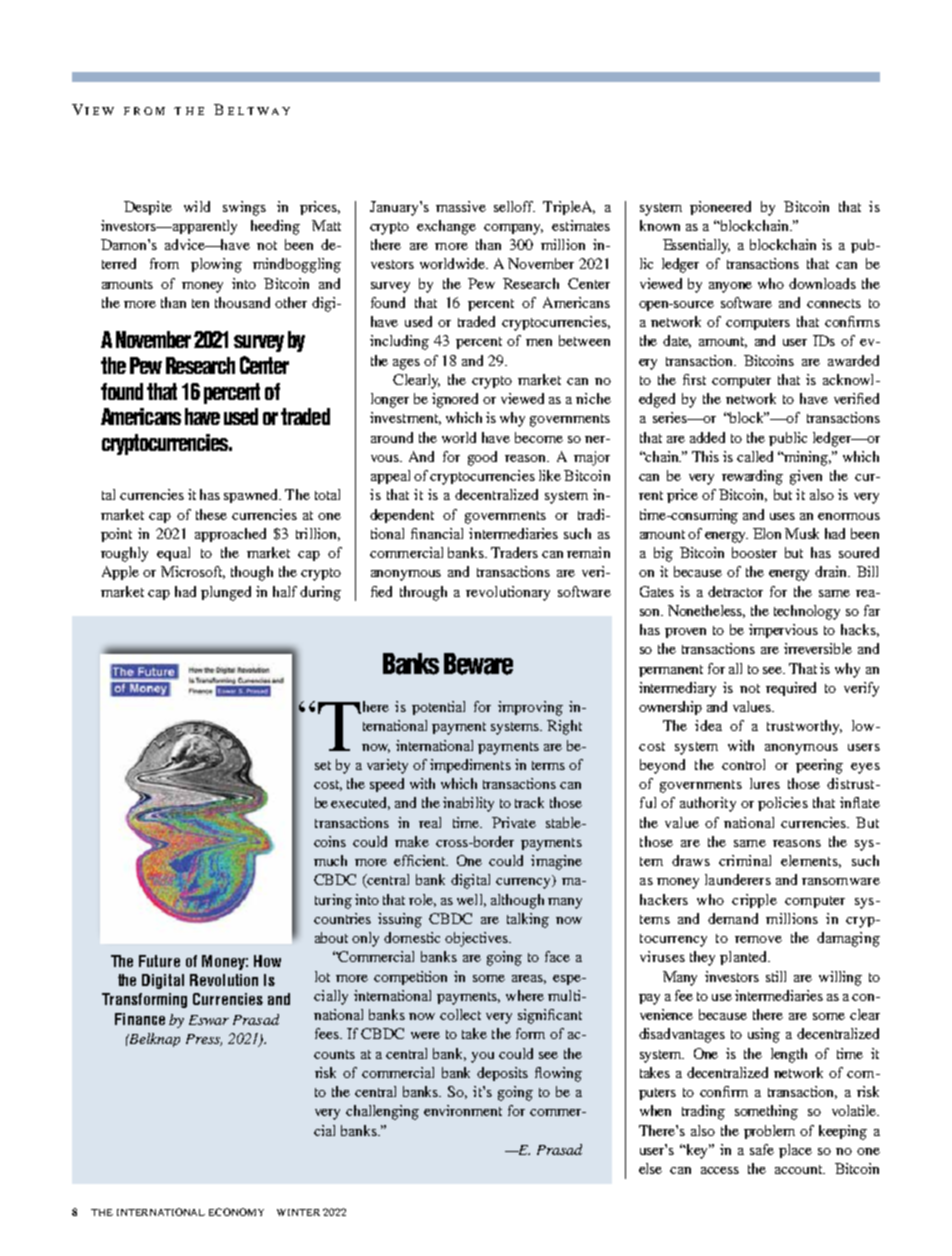 This screenshot has width=952, height=1256. What do you see at coordinates (530, 708) in the screenshot?
I see `improving` at bounding box center [530, 708].
